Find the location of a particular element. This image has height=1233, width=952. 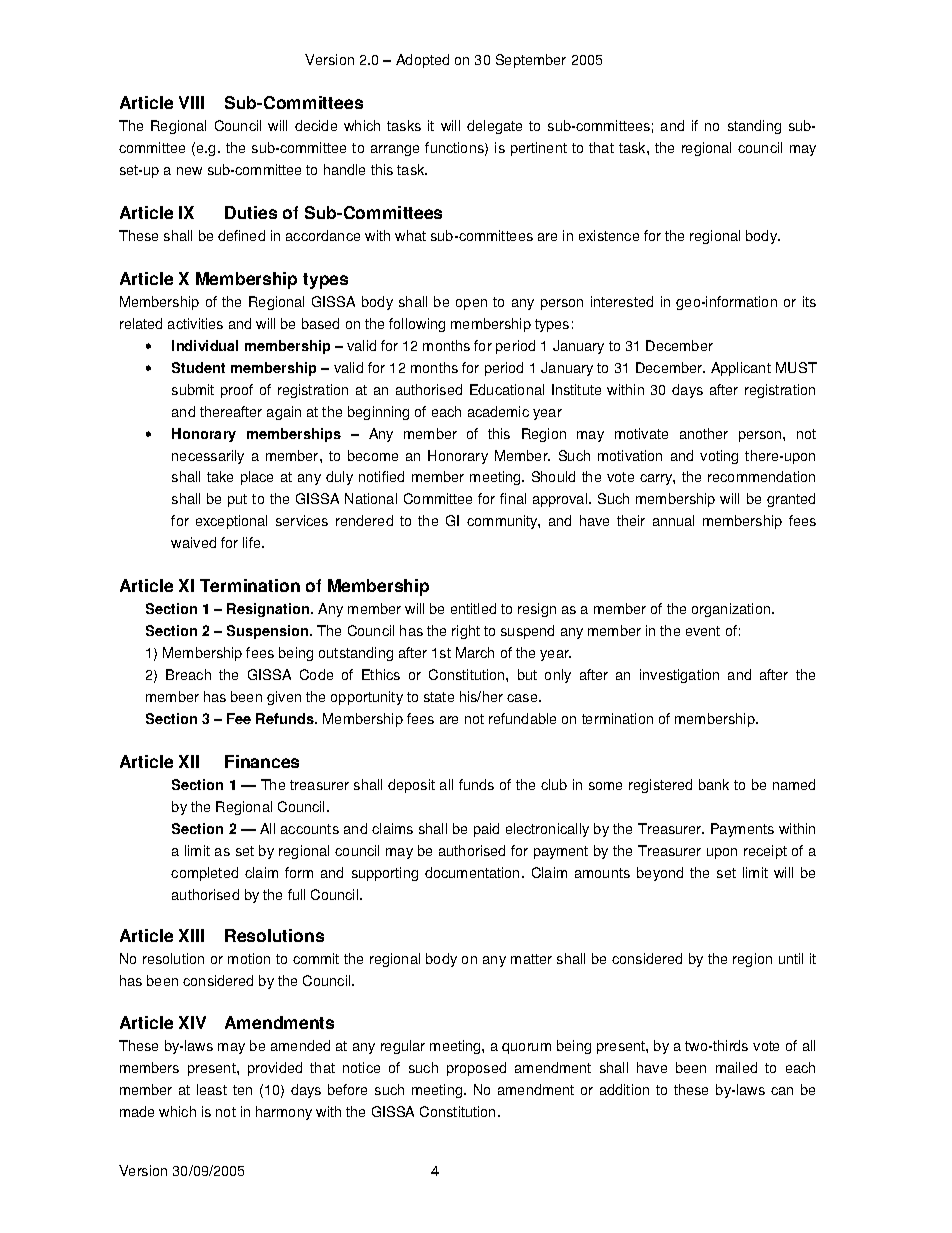

mailed is located at coordinates (736, 1067).
